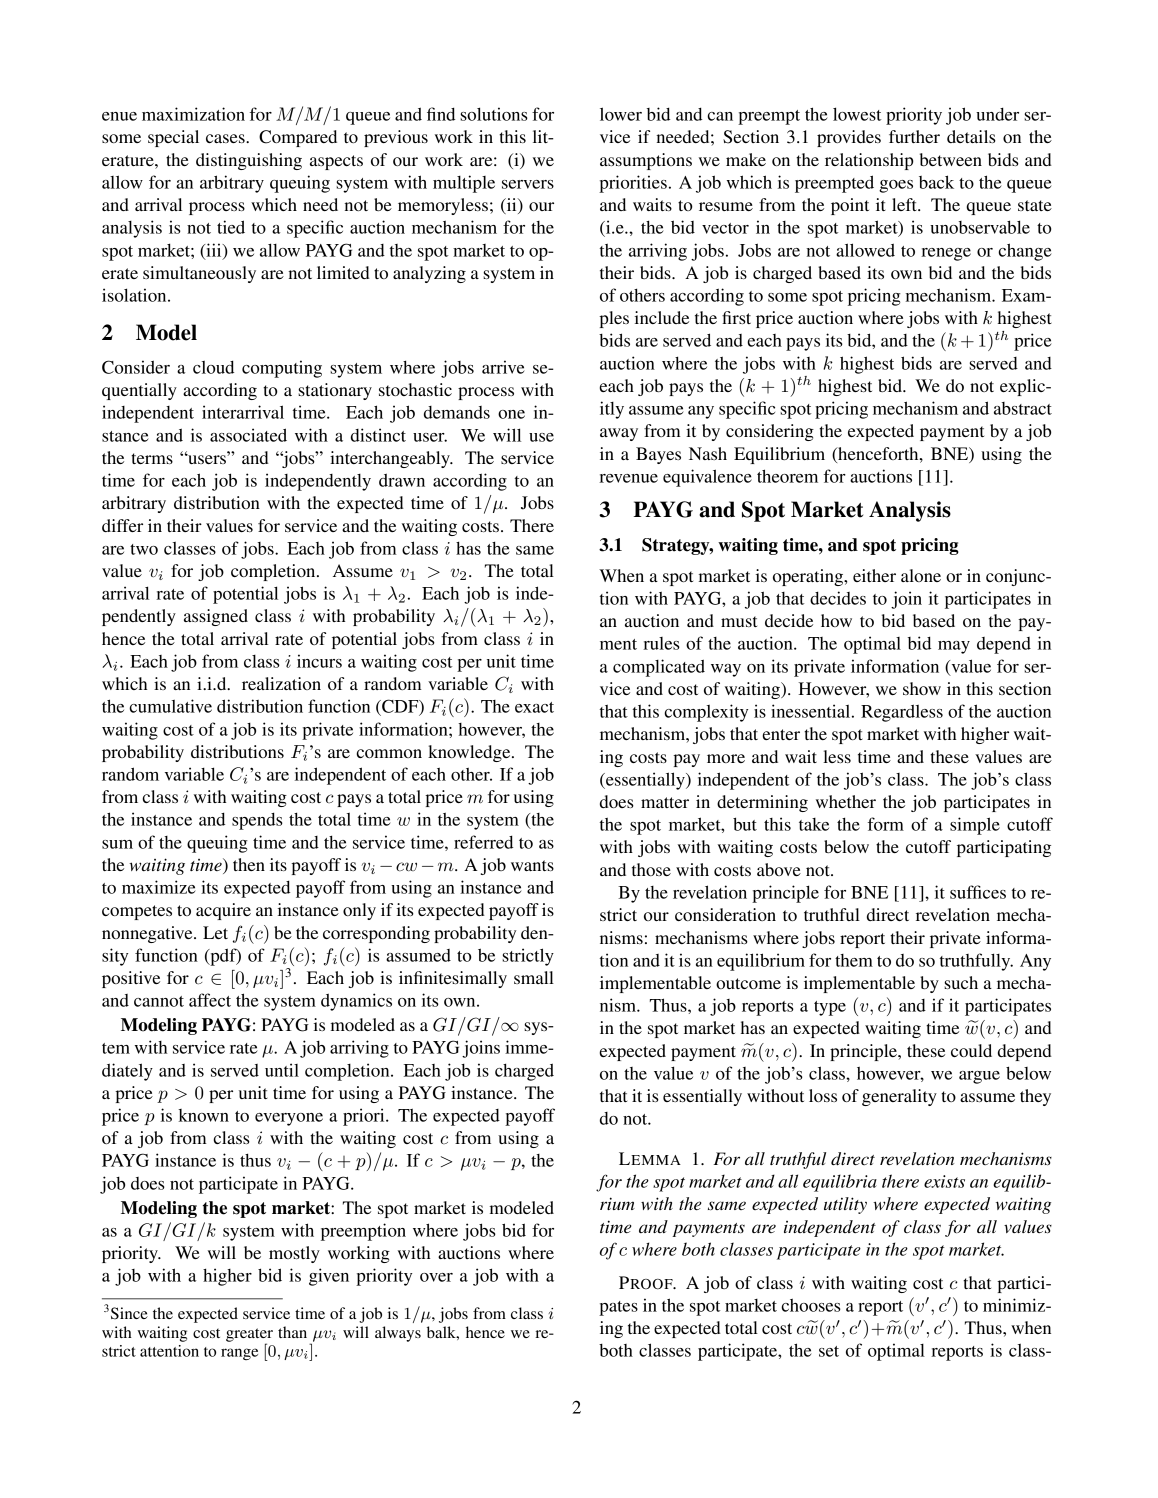 This image has width=1158, height=1498. Describe the element at coordinates (223, 911) in the image. I see `acquire` at that location.
